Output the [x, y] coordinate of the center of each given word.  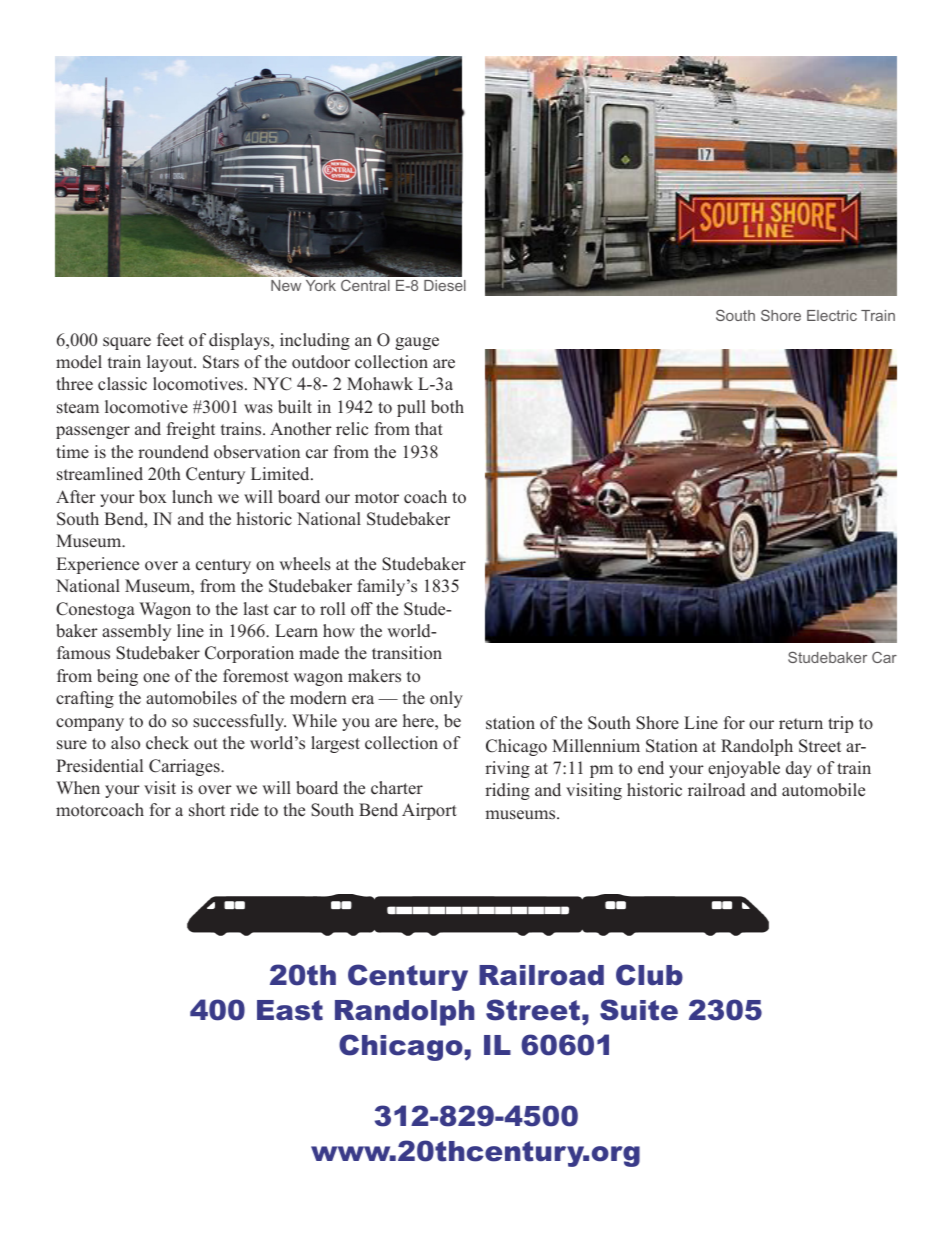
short [207, 810]
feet [170, 340]
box [153, 497]
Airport [429, 811]
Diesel [445, 285]
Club [649, 975]
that [429, 428]
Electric [832, 315]
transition [407, 653]
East [290, 1010]
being [117, 677]
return [801, 724]
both [447, 407]
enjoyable [744, 769]
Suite [639, 1010]
